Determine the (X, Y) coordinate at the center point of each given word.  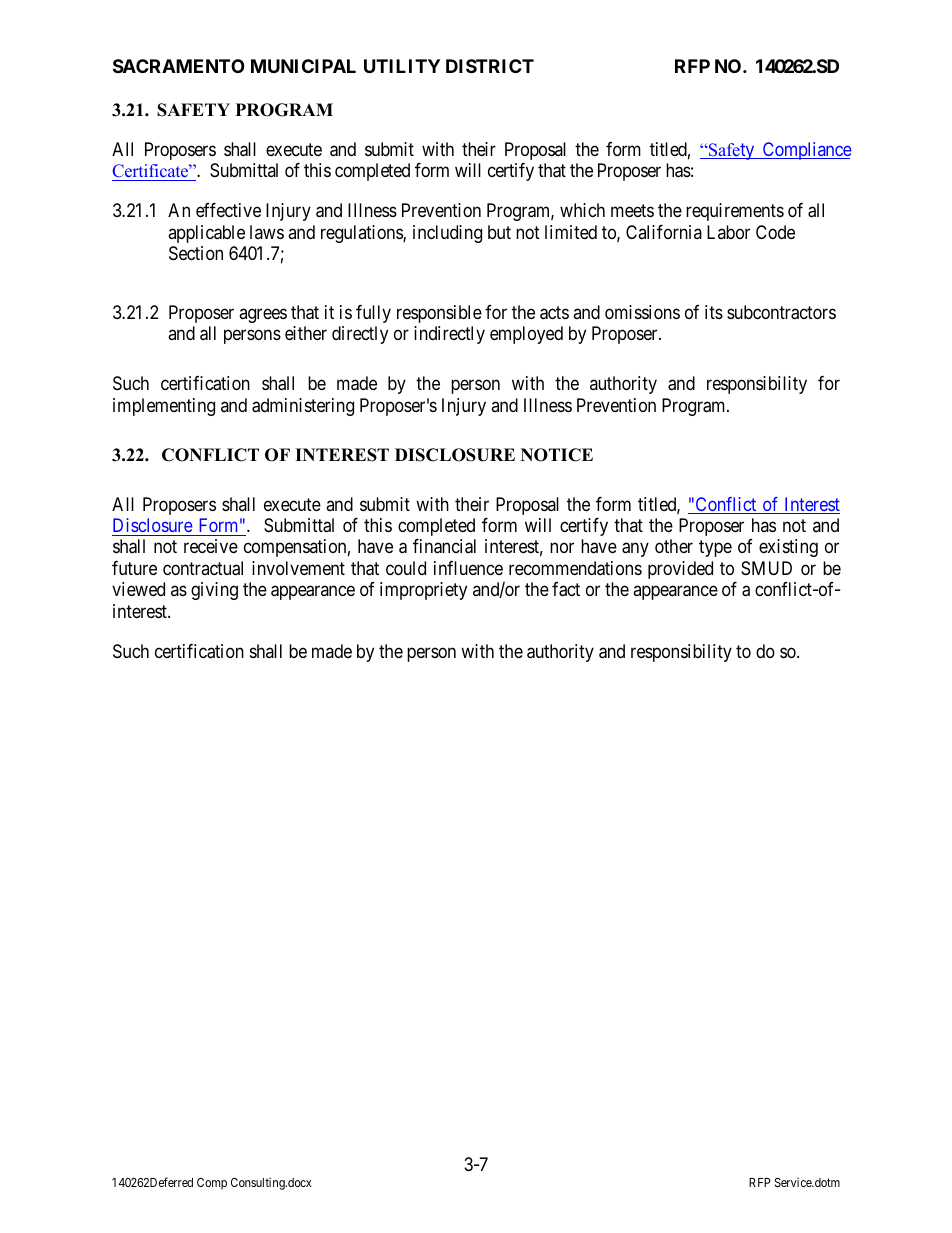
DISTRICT (490, 66)
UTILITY (402, 66)
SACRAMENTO (179, 66)
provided (680, 570)
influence (468, 568)
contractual (203, 568)
